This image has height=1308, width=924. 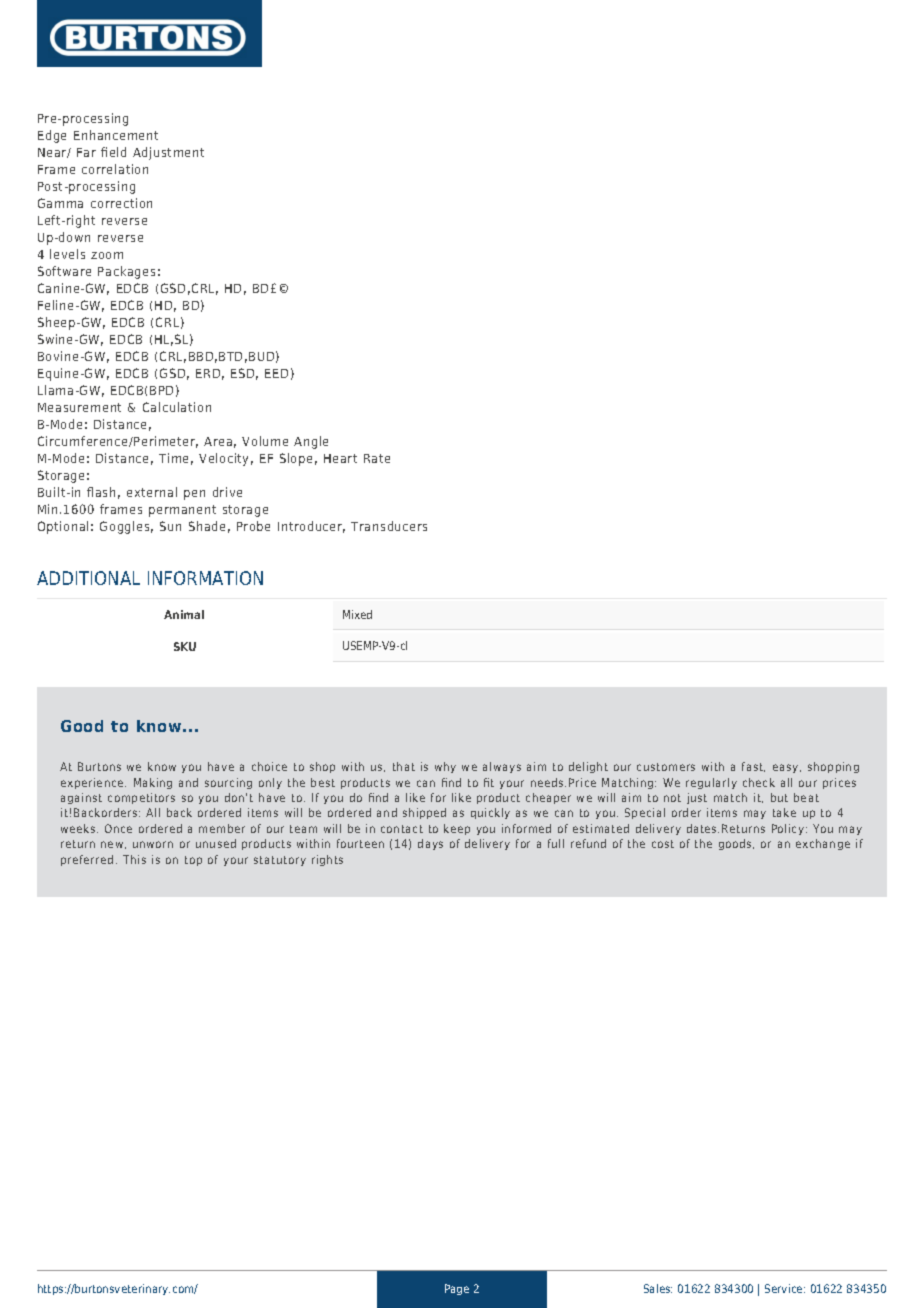 I want to click on days, so click(x=430, y=844).
